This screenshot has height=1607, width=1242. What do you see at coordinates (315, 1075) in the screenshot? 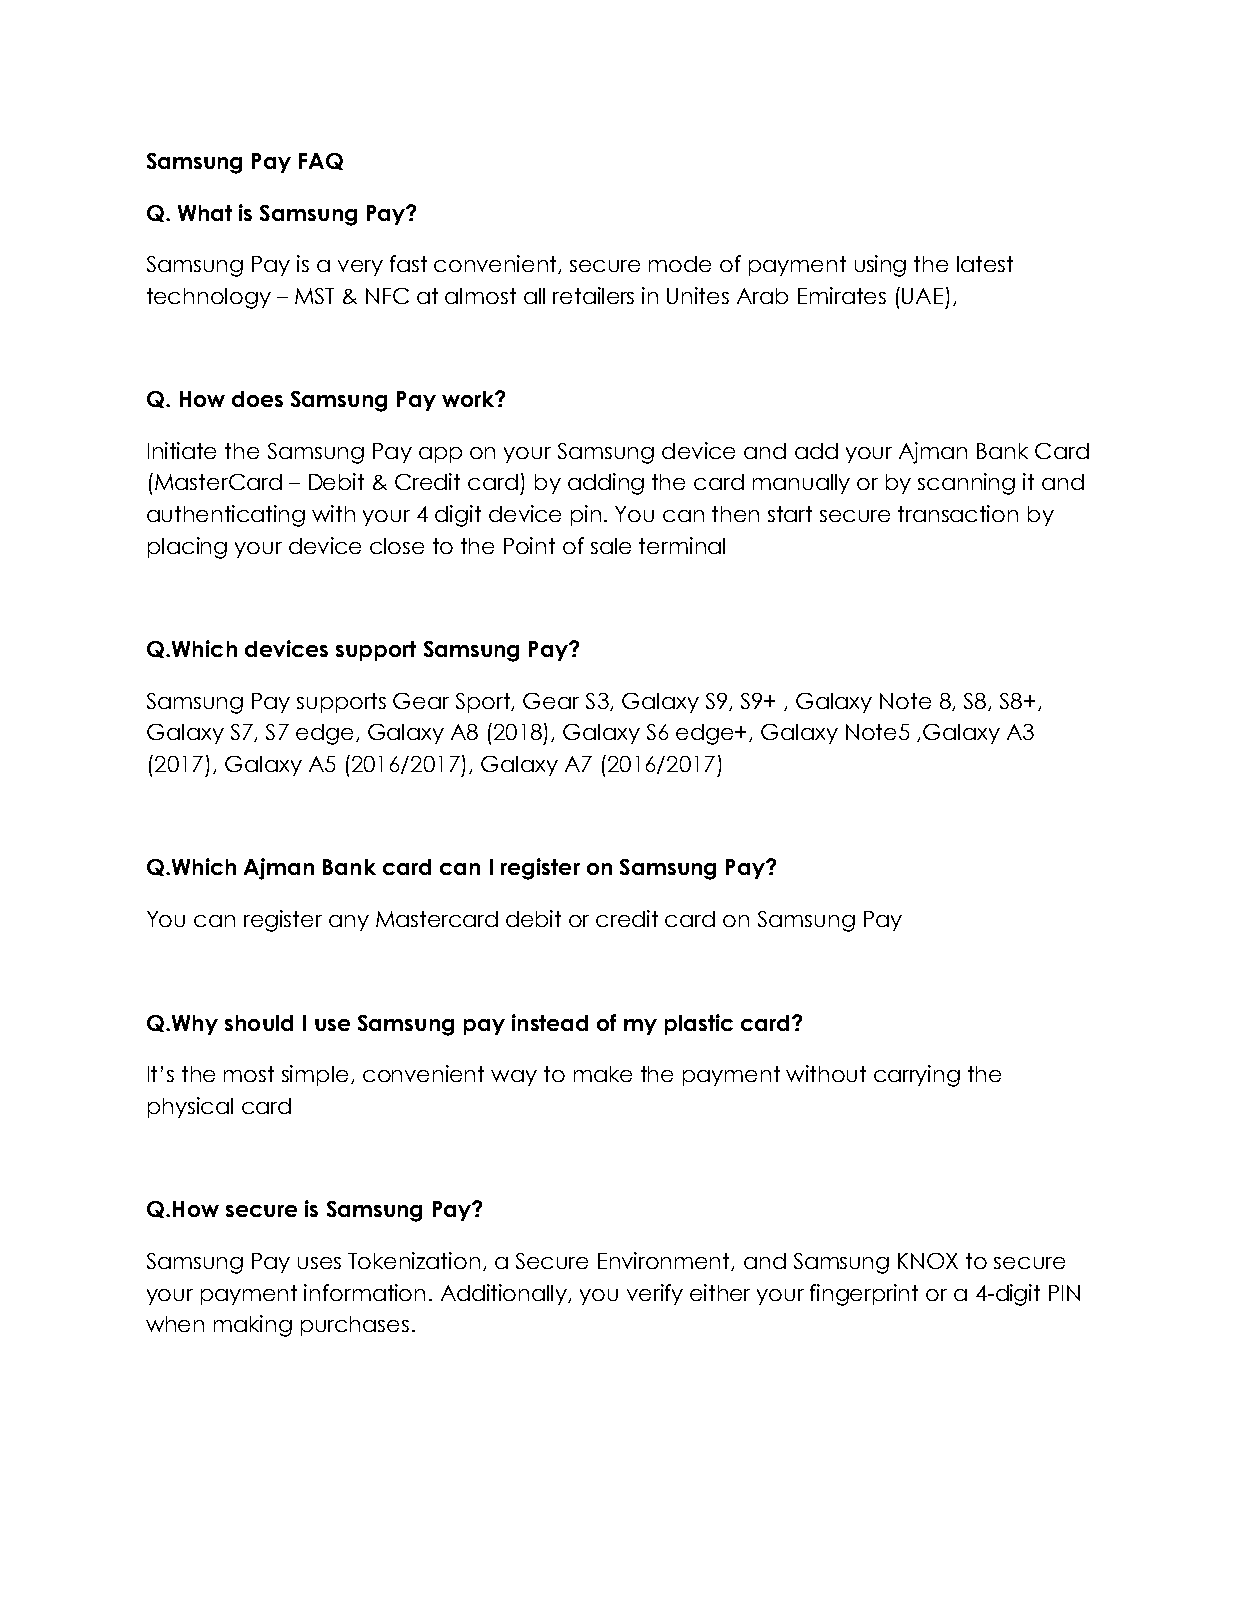
I see `simple` at bounding box center [315, 1075].
